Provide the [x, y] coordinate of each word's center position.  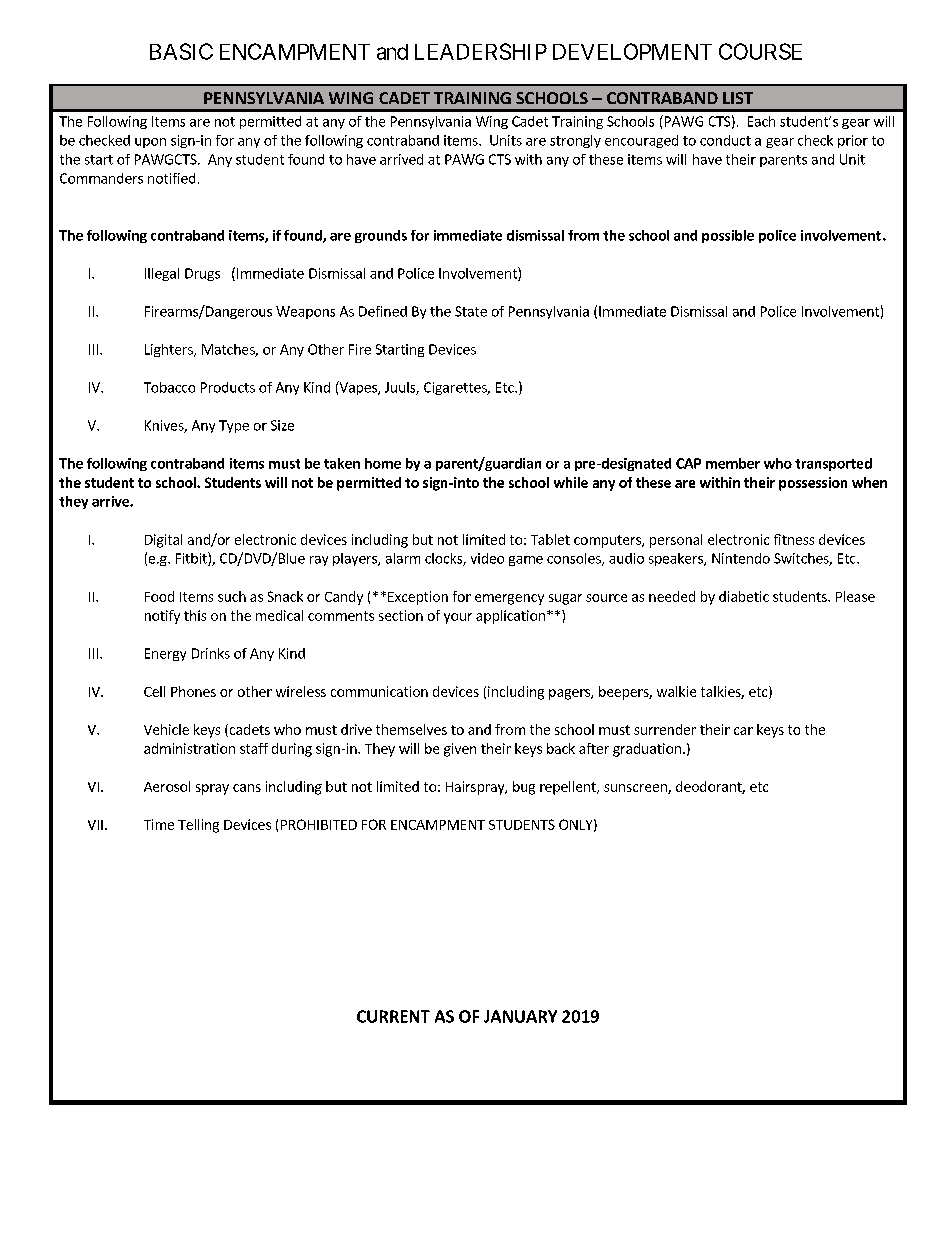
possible [728, 236]
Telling [198, 826]
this [195, 615]
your [458, 618]
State [471, 311]
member [733, 463]
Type [234, 426]
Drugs [202, 274]
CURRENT [393, 1016]
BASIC [181, 51]
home [383, 463]
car [743, 731]
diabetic [744, 596]
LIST [738, 98]
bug [524, 788]
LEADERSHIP [481, 51]
